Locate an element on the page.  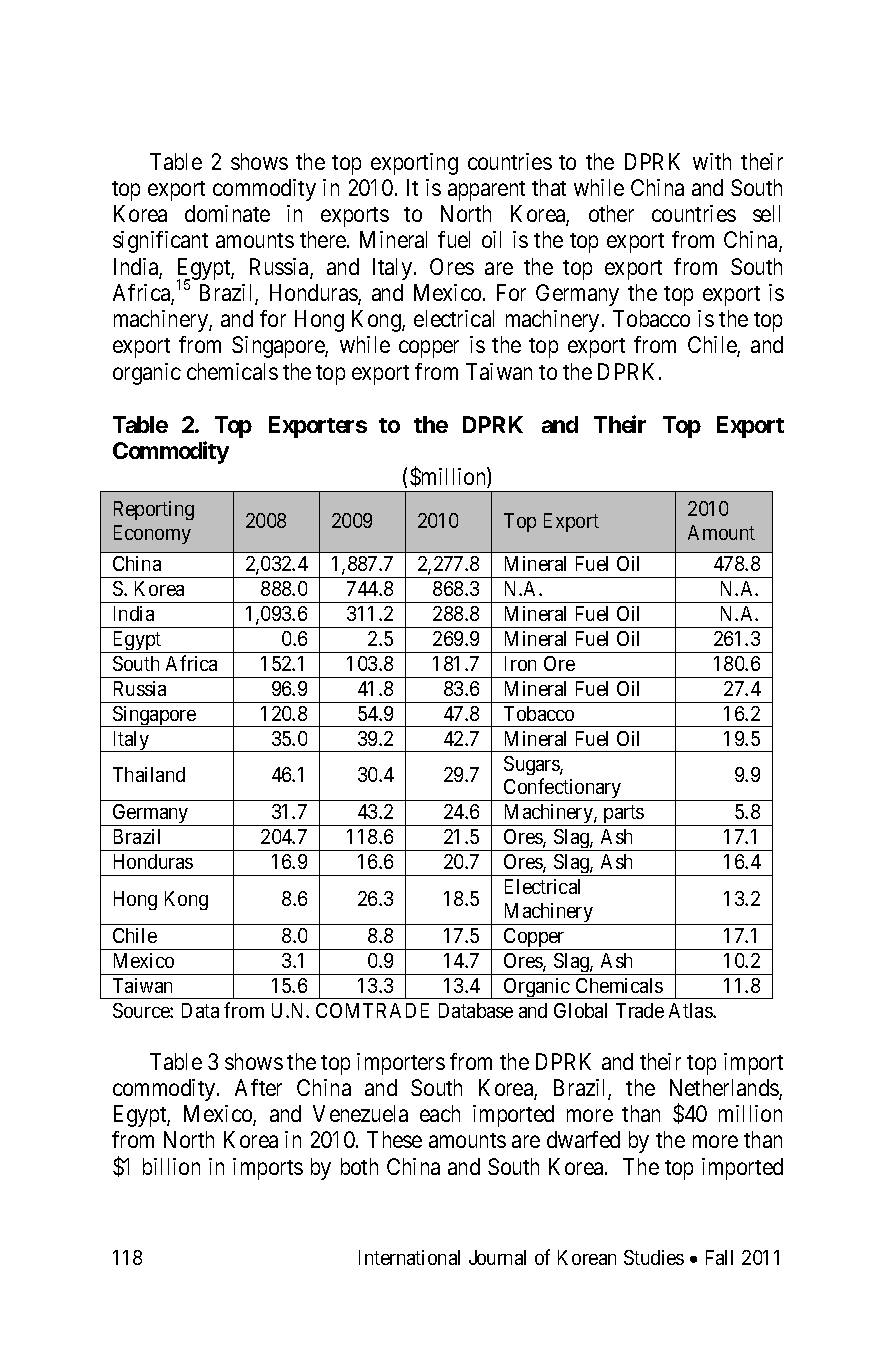
Confectionary is located at coordinates (563, 789).
